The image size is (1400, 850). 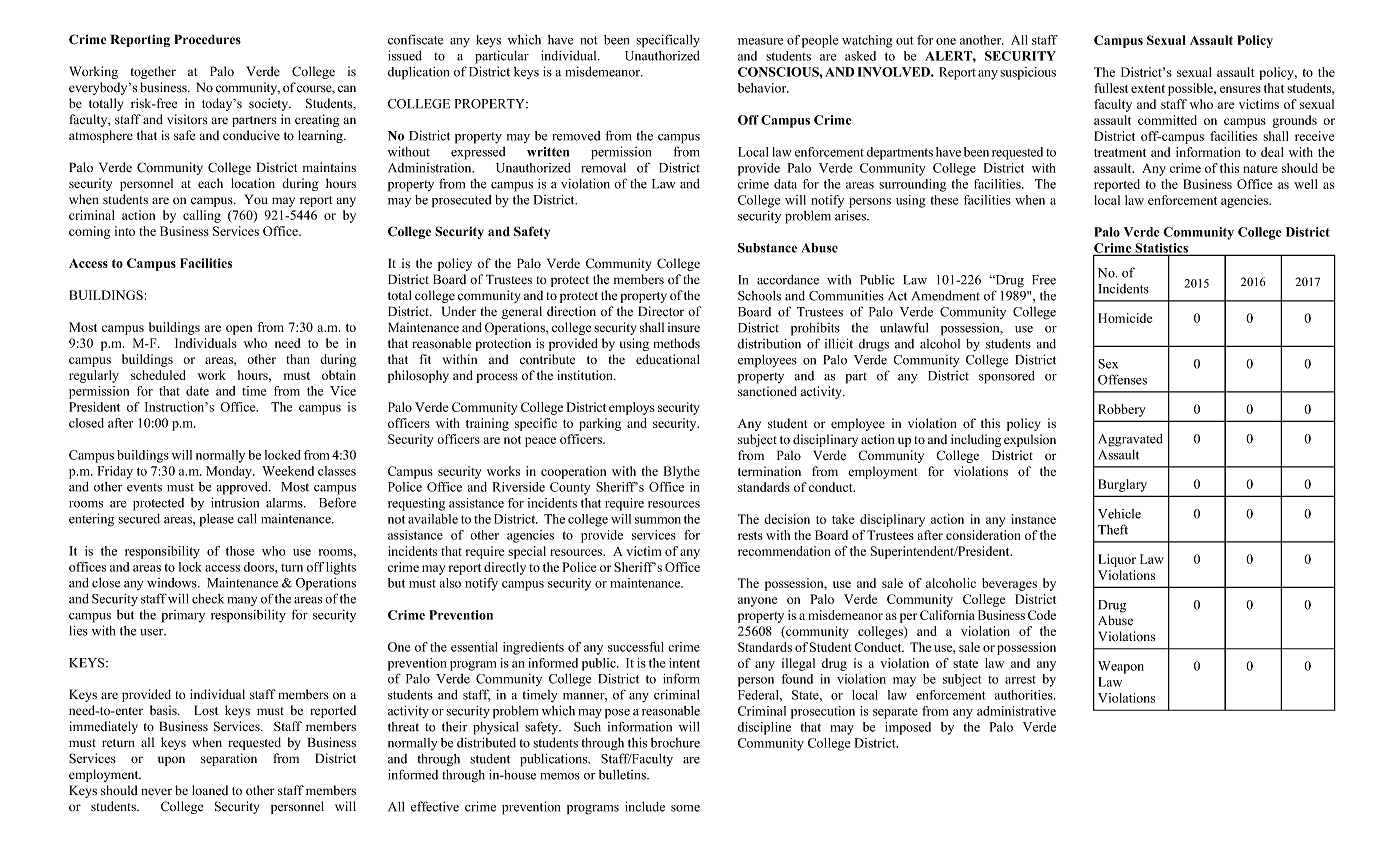 I want to click on administrative, so click(x=1016, y=711).
